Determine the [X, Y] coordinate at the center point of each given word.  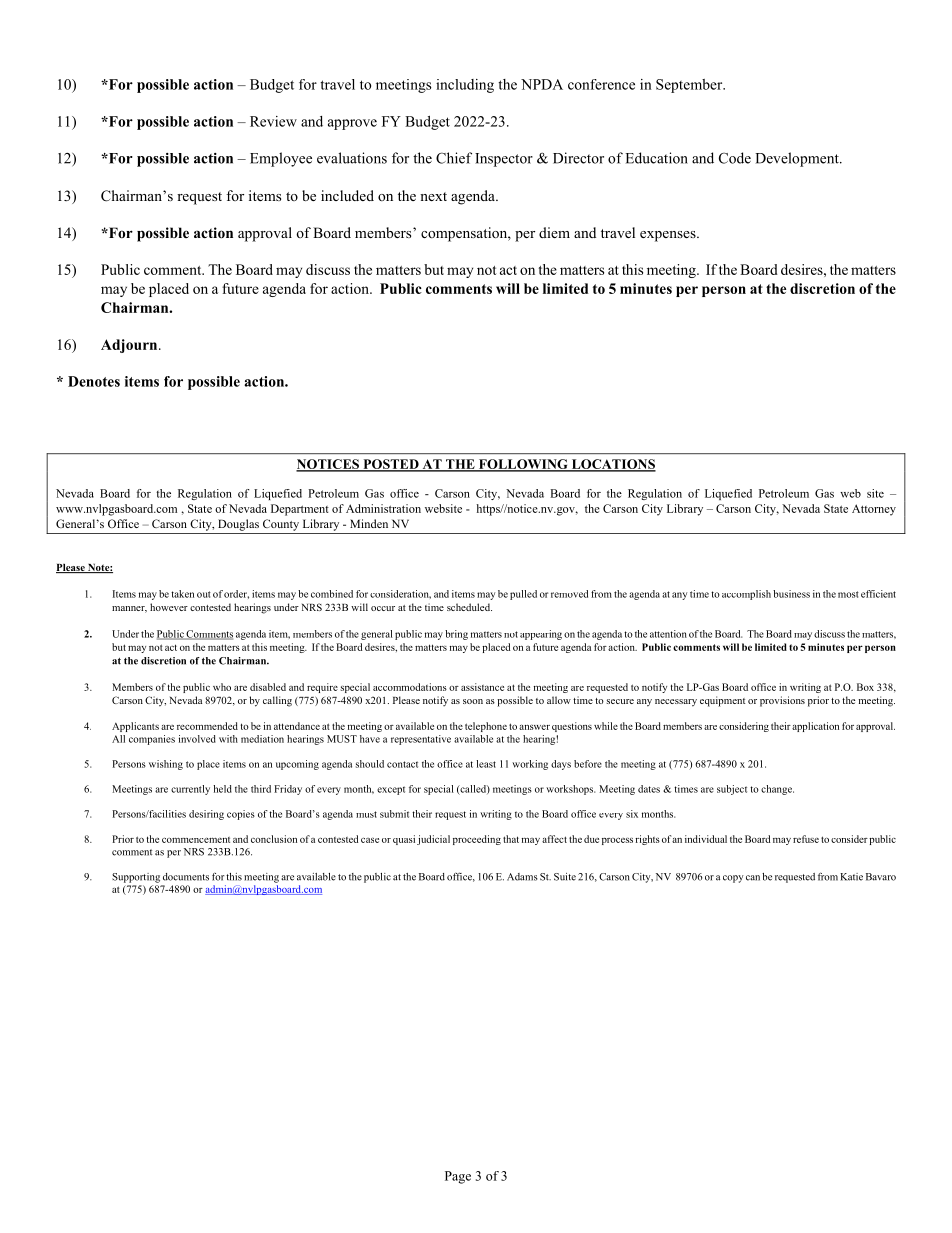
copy [733, 879]
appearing [541, 635]
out [204, 594]
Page [458, 1177]
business [791, 594]
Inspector [504, 160]
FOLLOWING [523, 465]
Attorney [874, 510]
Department [300, 510]
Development [798, 159]
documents [186, 877]
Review [273, 121]
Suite [565, 877]
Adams [522, 877]
